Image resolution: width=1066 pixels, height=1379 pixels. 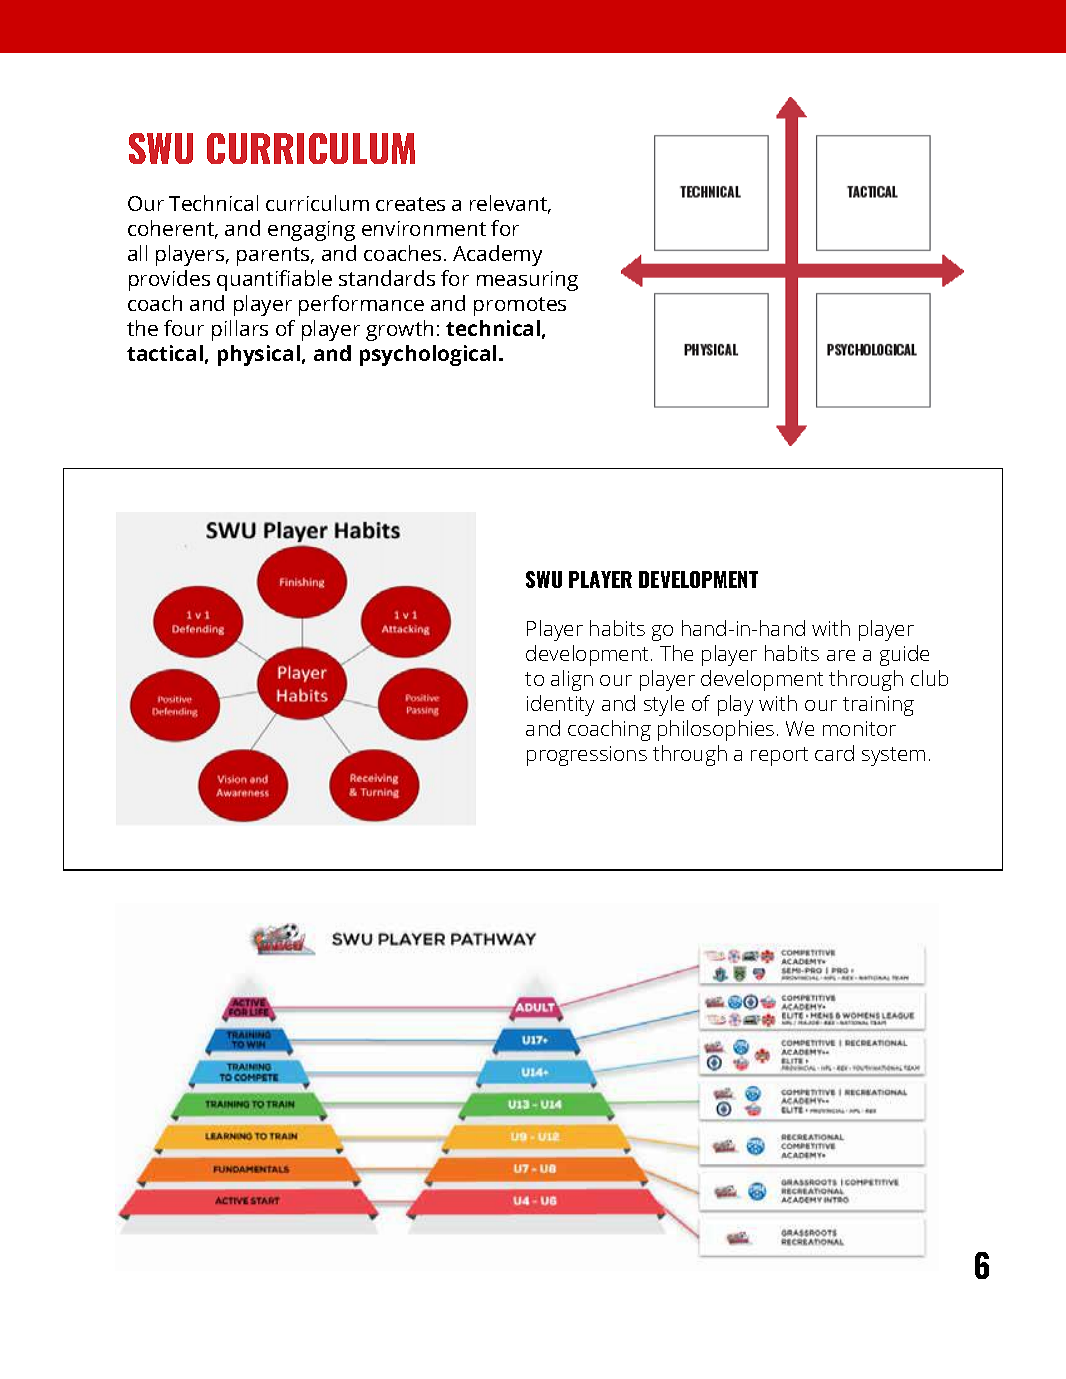 What do you see at coordinates (172, 229) in the document?
I see `coherent` at bounding box center [172, 229].
